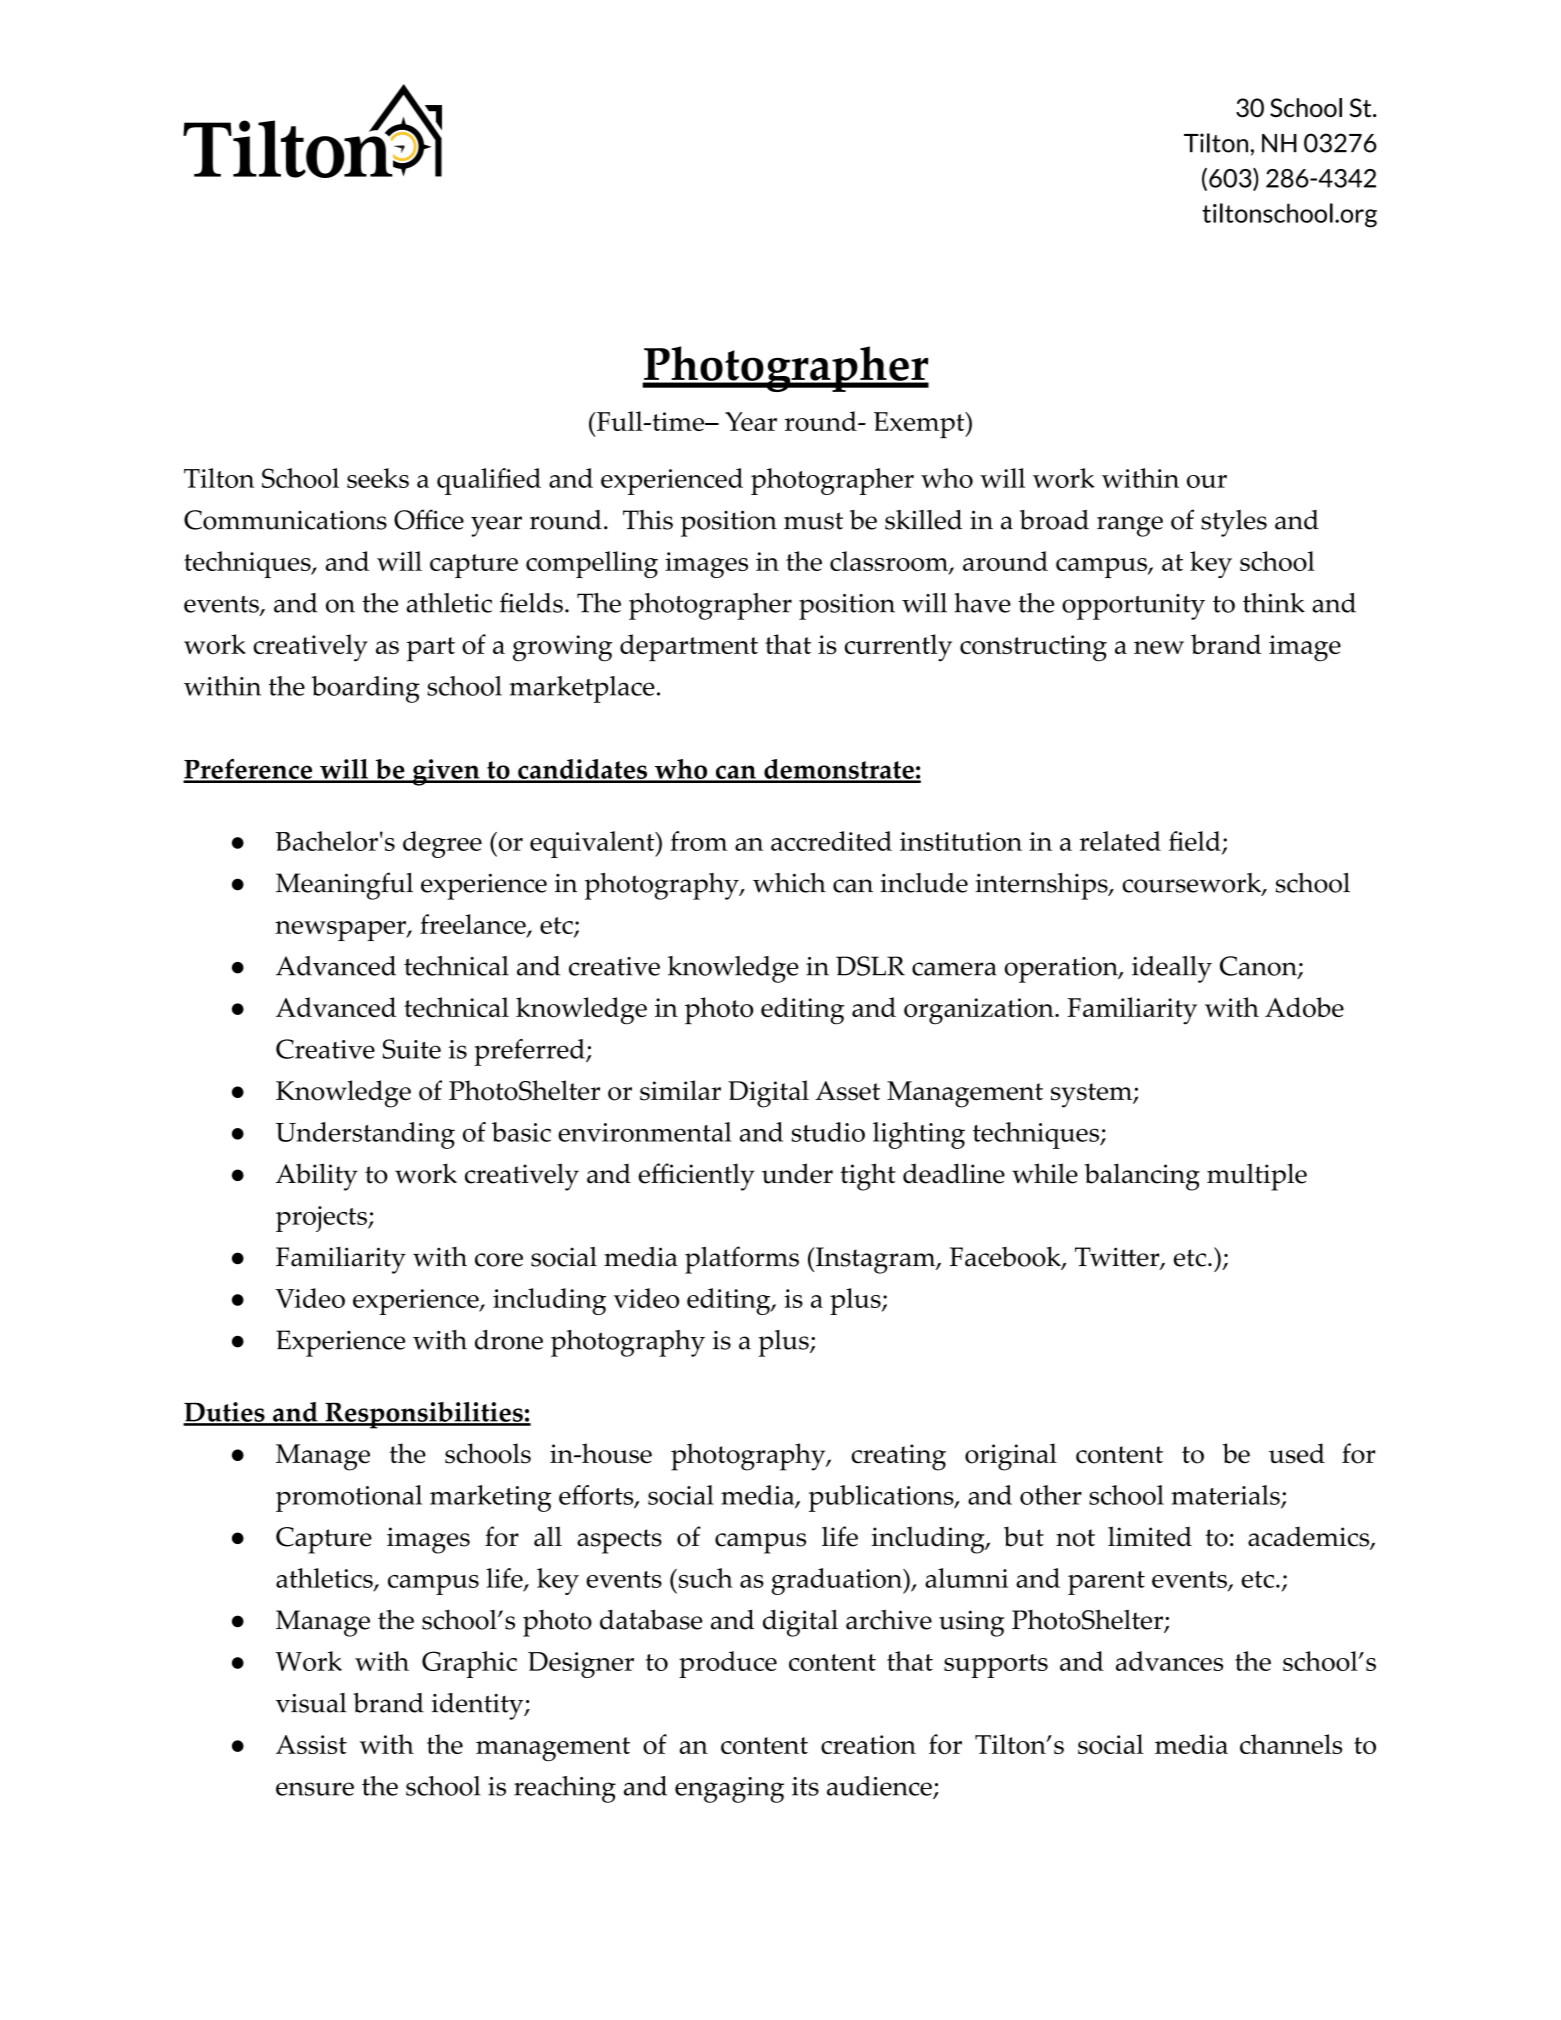  Describe the element at coordinates (699, 841) in the image. I see `from` at that location.
